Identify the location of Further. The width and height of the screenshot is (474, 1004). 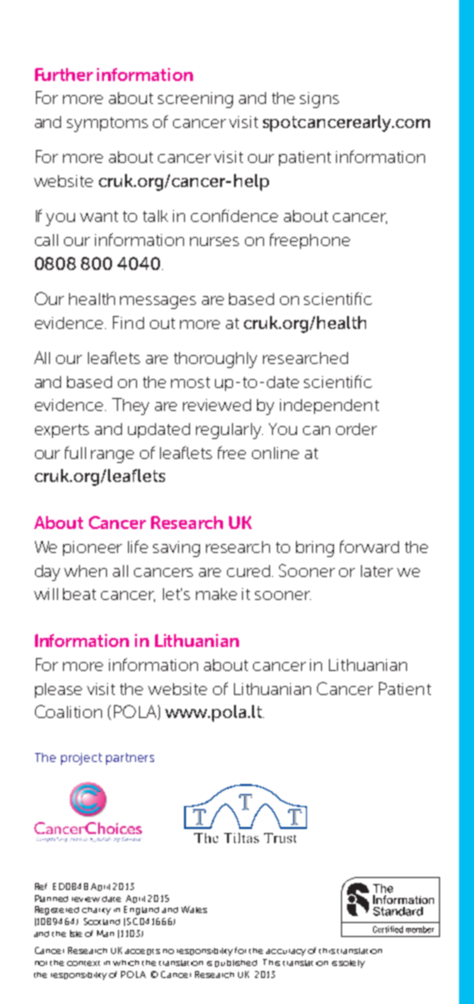
(64, 74).
